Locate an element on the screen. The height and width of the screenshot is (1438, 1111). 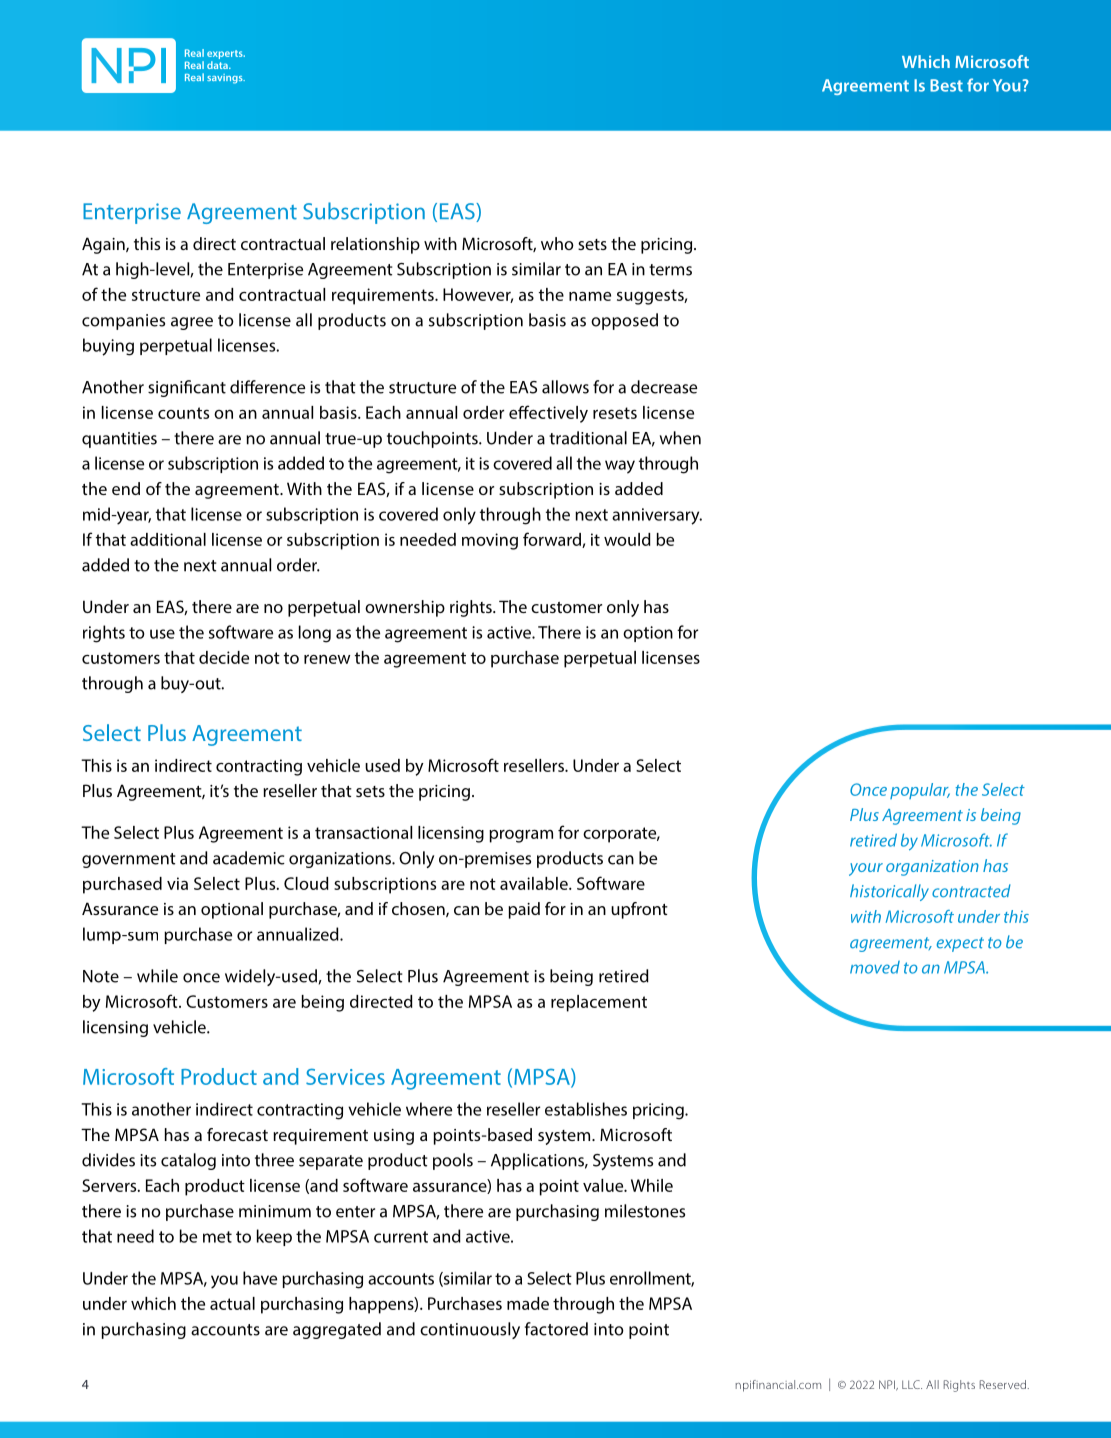
significant is located at coordinates (187, 388).
